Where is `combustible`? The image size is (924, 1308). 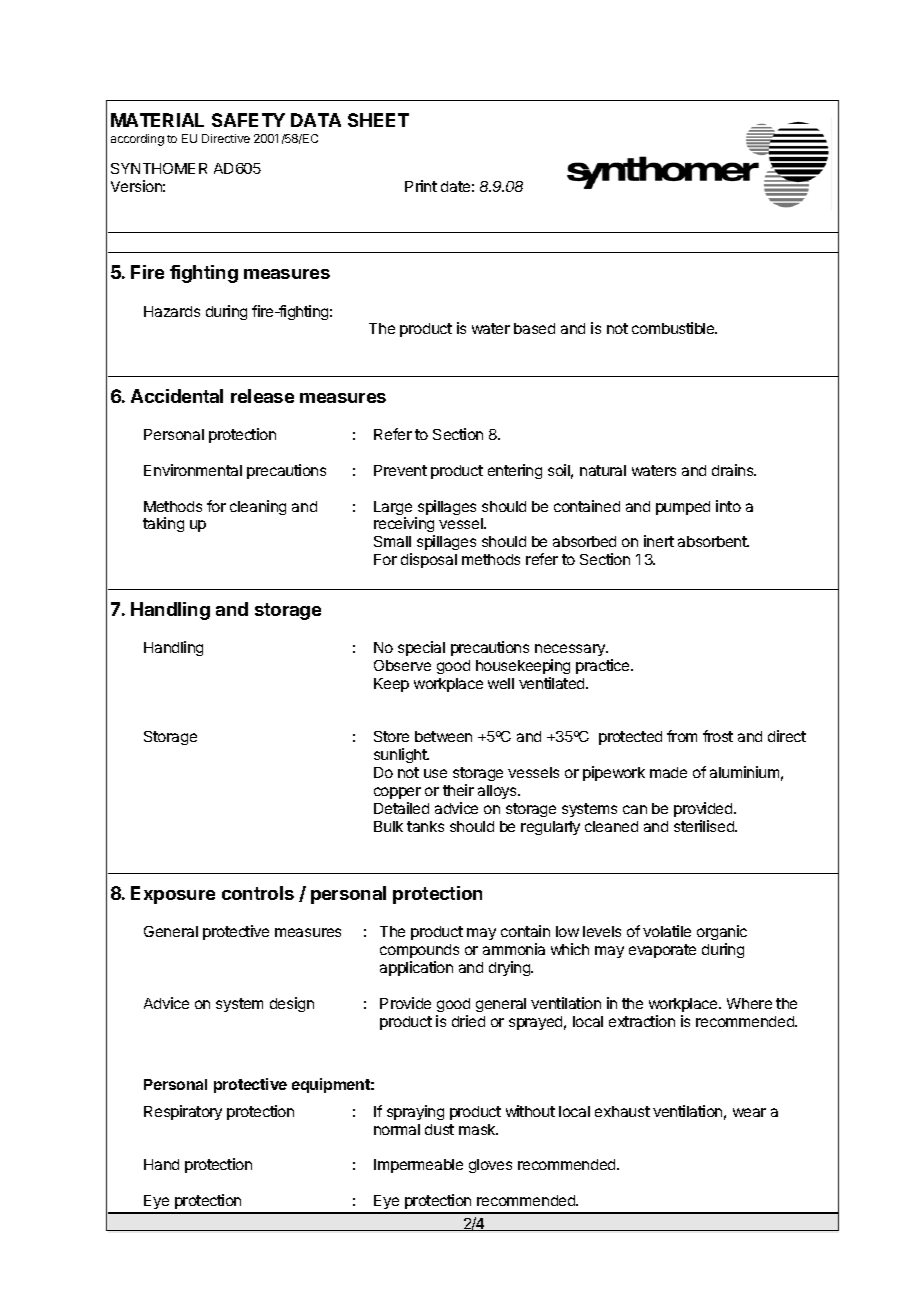 combustible is located at coordinates (674, 328).
